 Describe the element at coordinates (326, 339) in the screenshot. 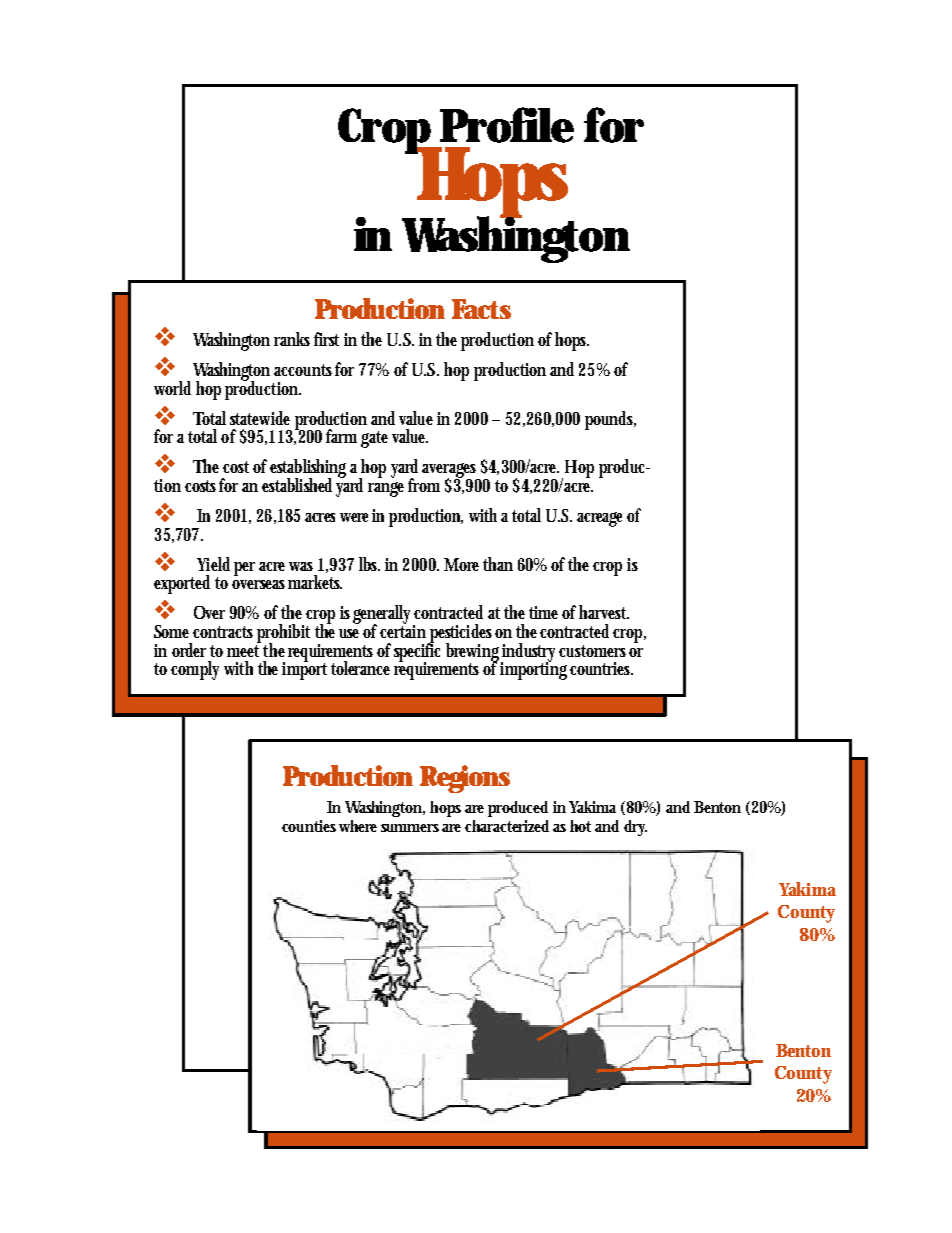

I see `first` at that location.
